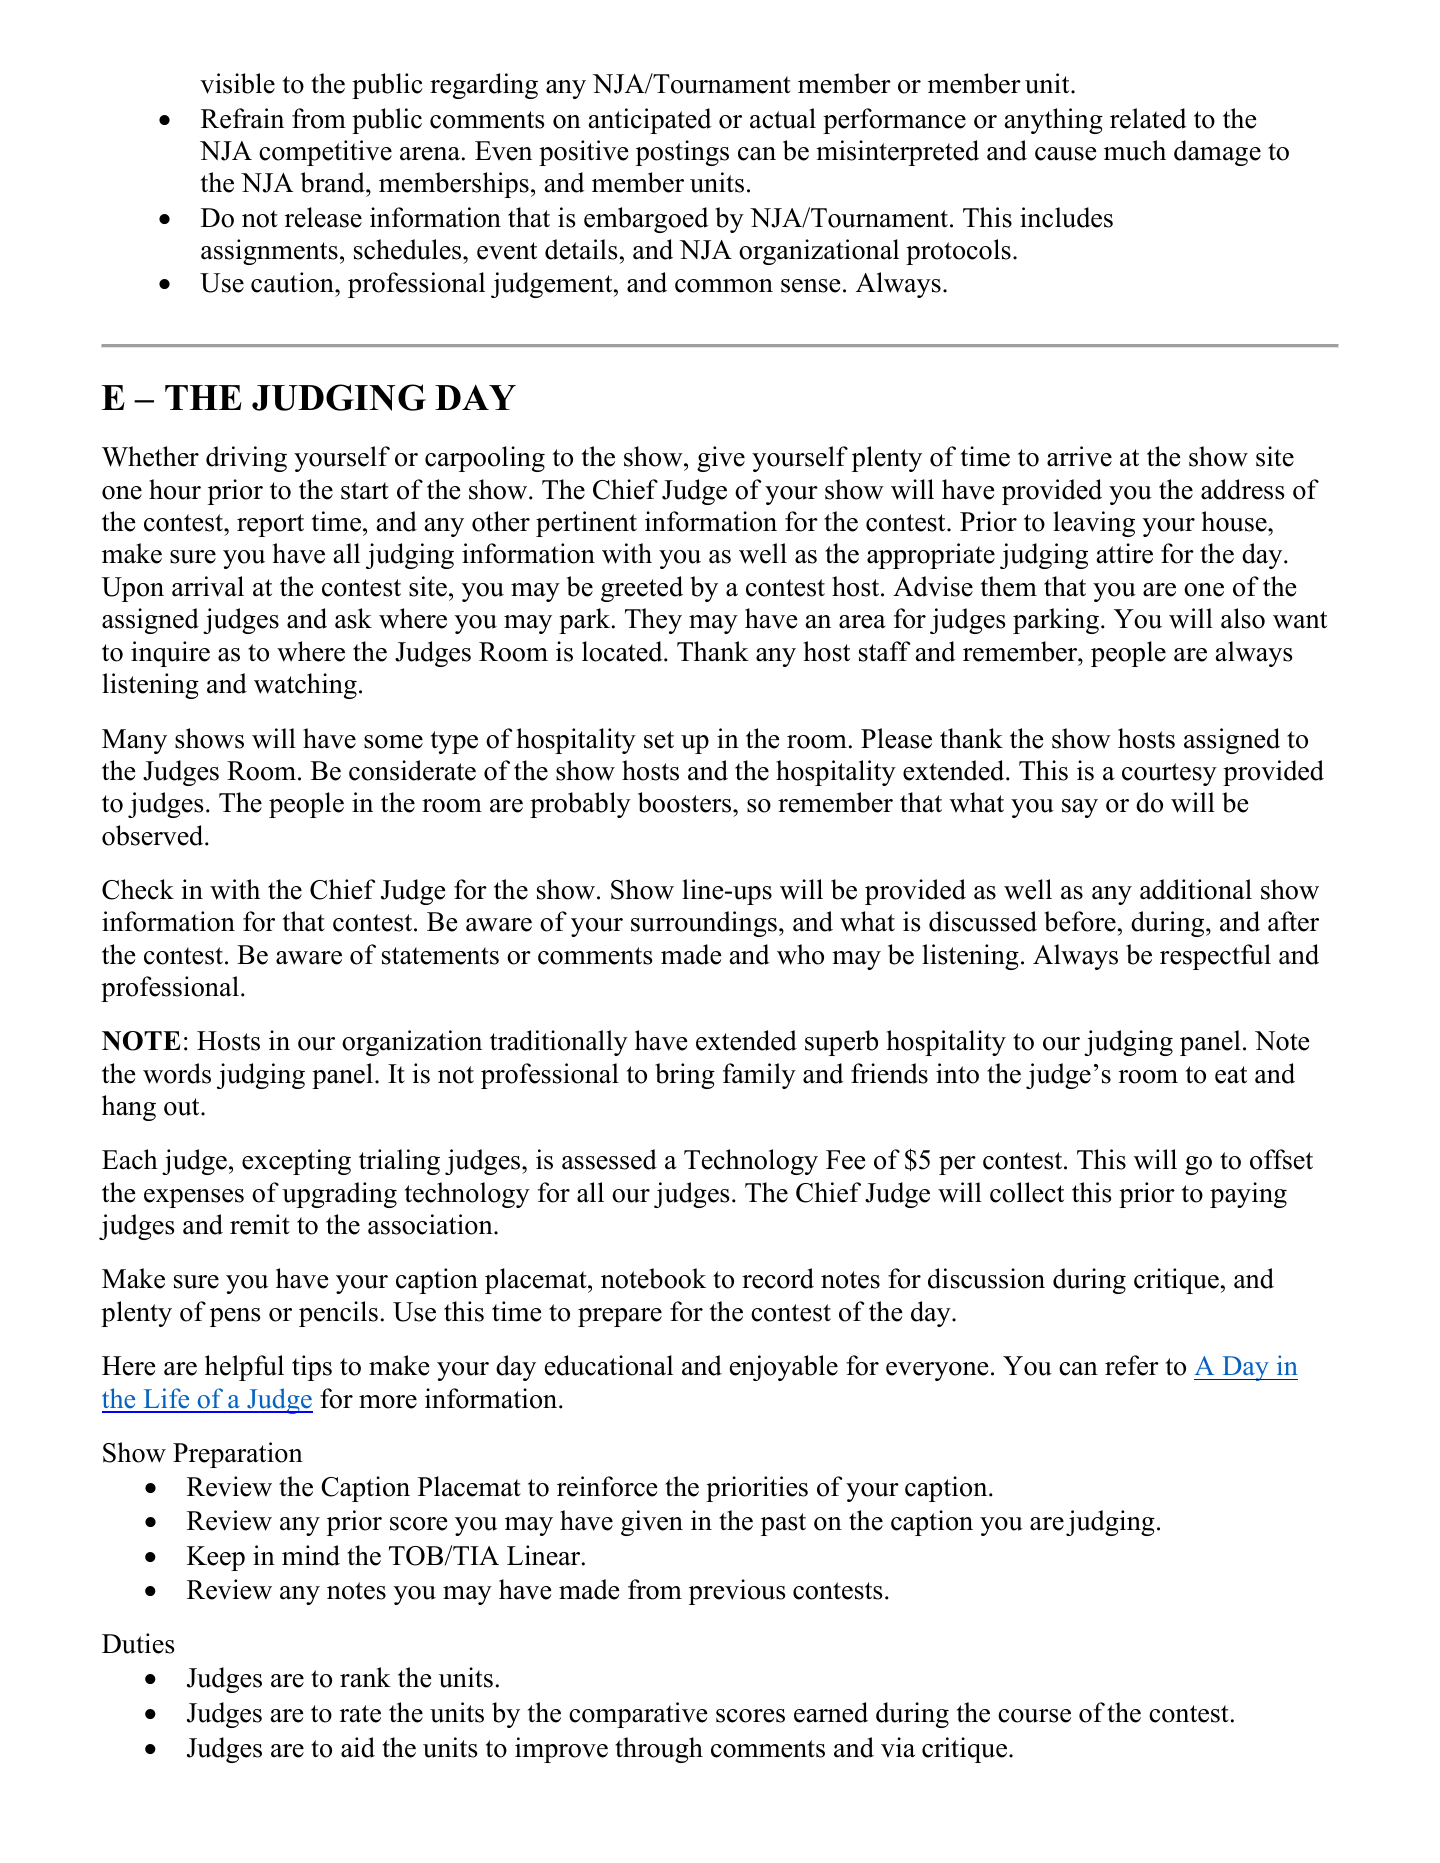  I want to click on comparative, so click(638, 1715).
